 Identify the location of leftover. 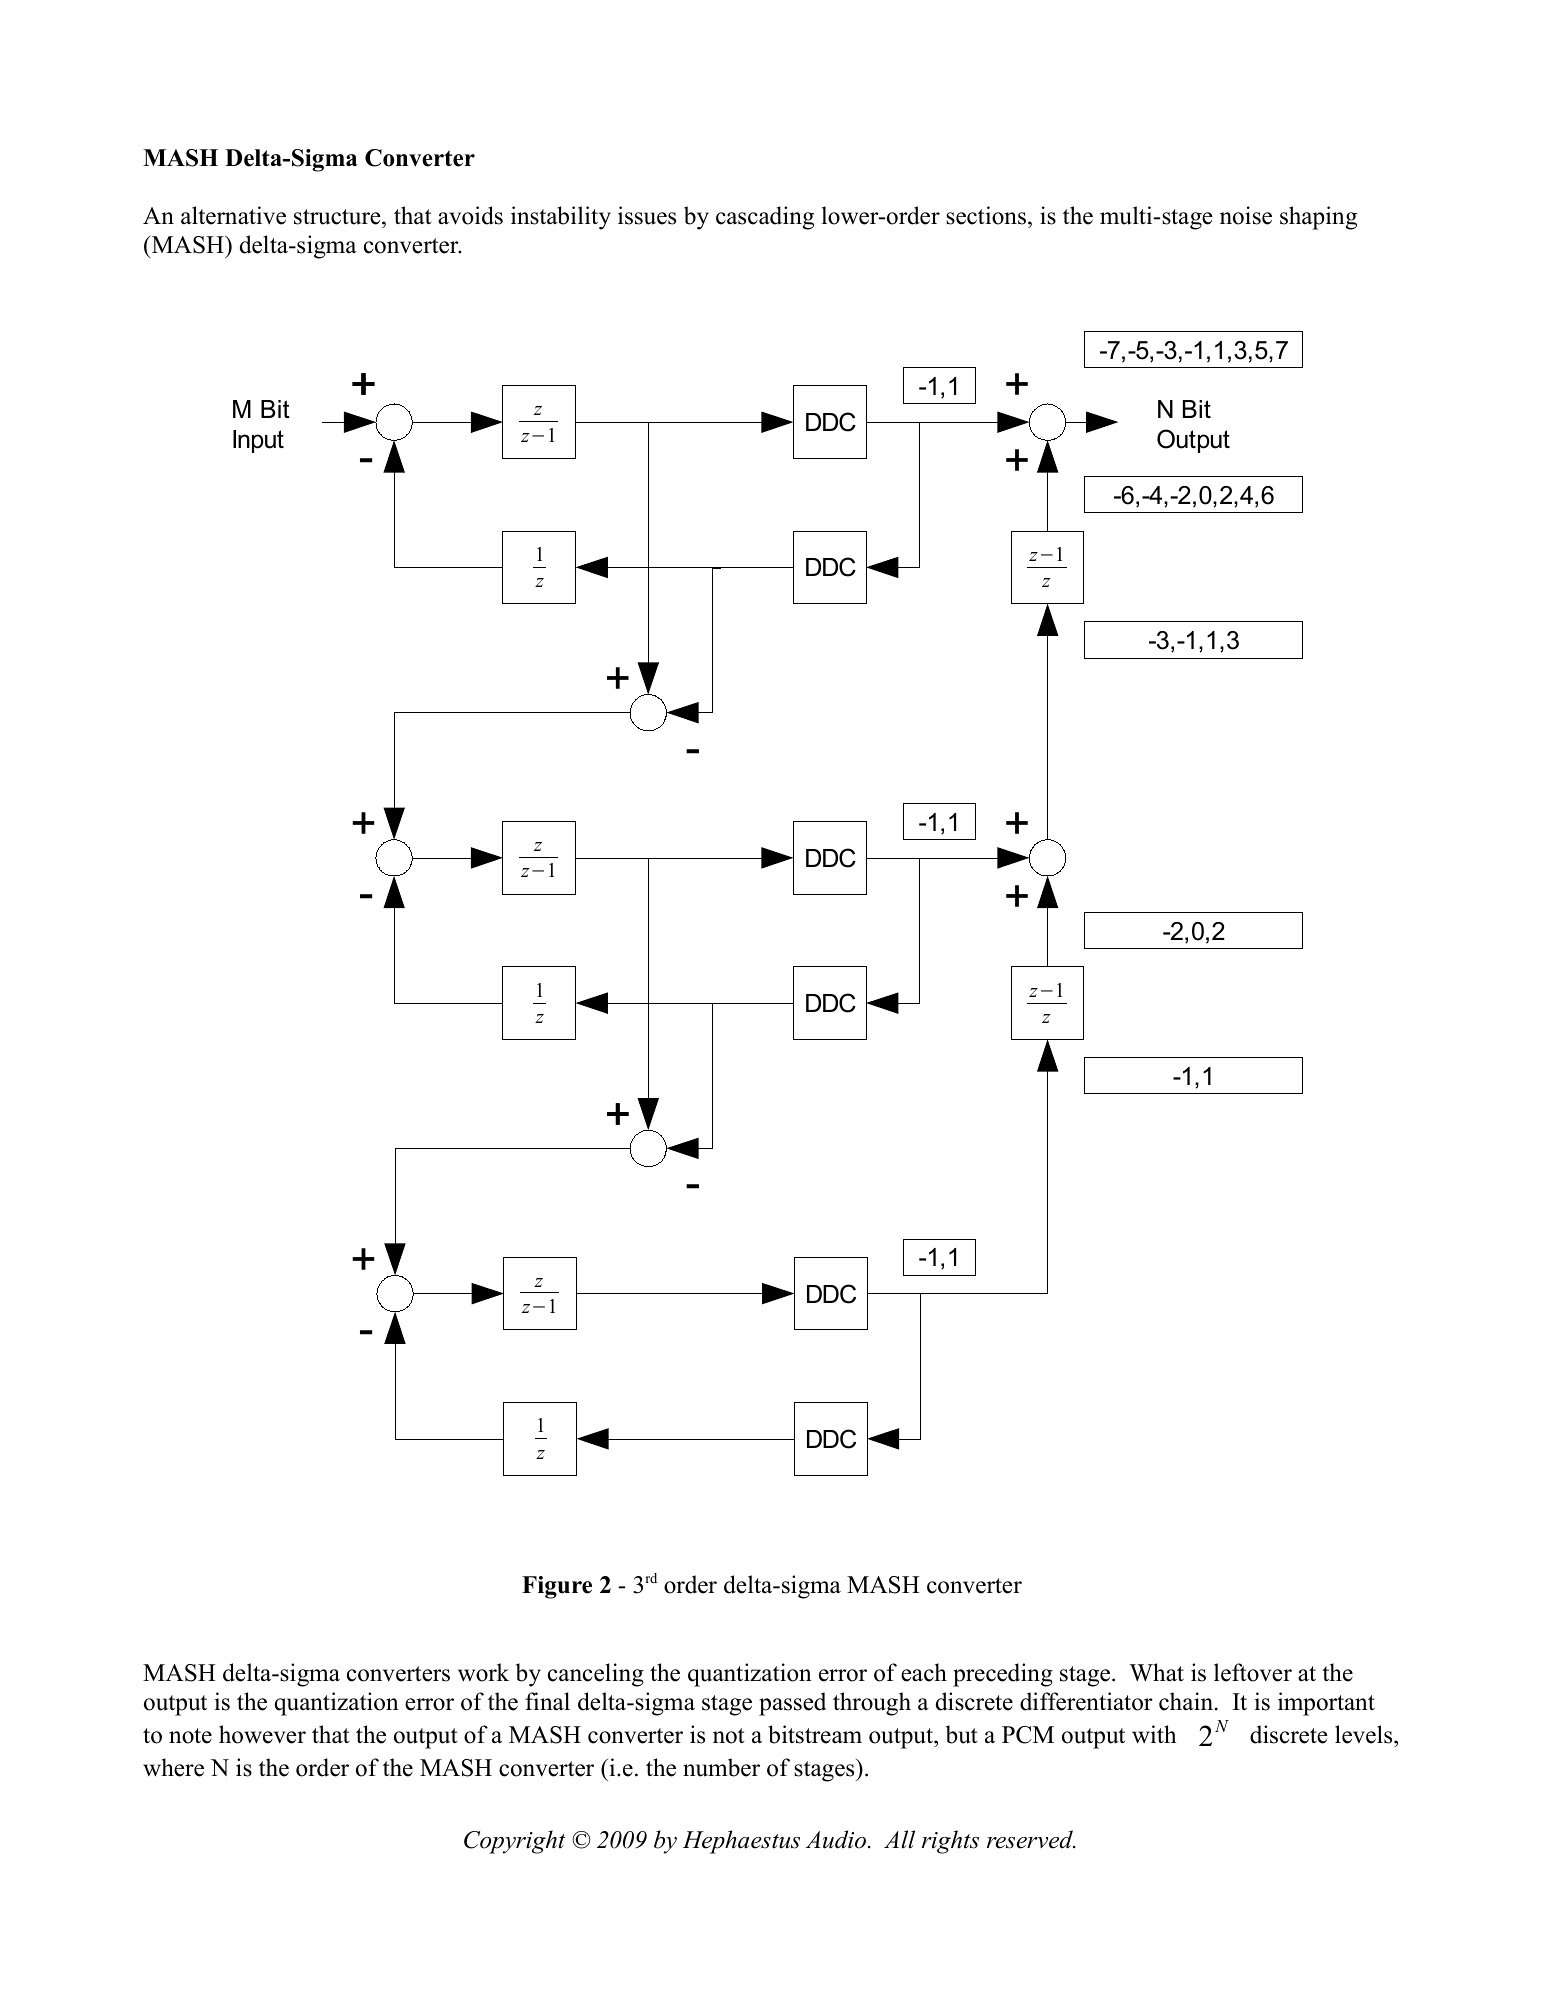
(1253, 1672).
